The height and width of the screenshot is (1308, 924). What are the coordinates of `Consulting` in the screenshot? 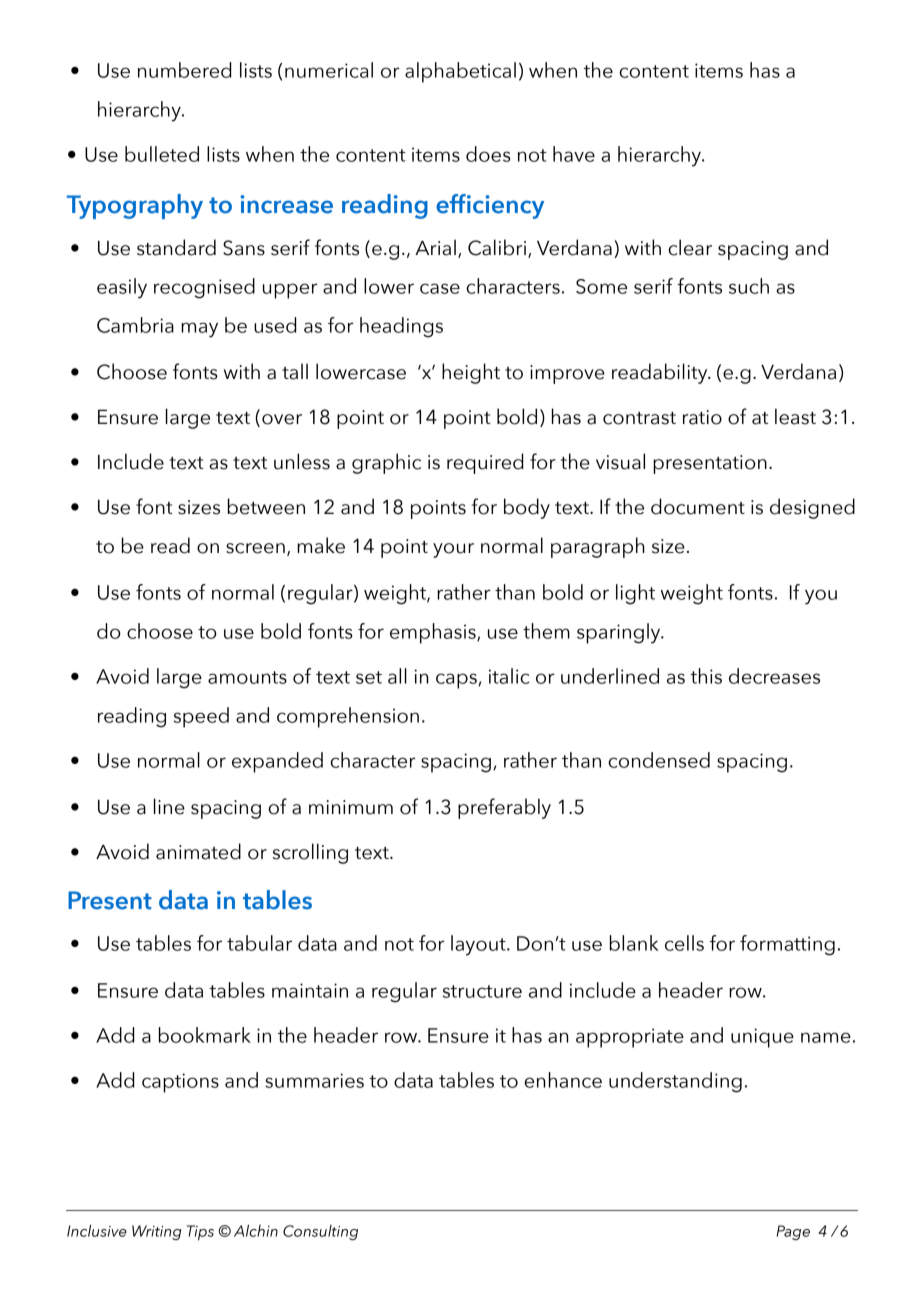 It's located at (320, 1232).
